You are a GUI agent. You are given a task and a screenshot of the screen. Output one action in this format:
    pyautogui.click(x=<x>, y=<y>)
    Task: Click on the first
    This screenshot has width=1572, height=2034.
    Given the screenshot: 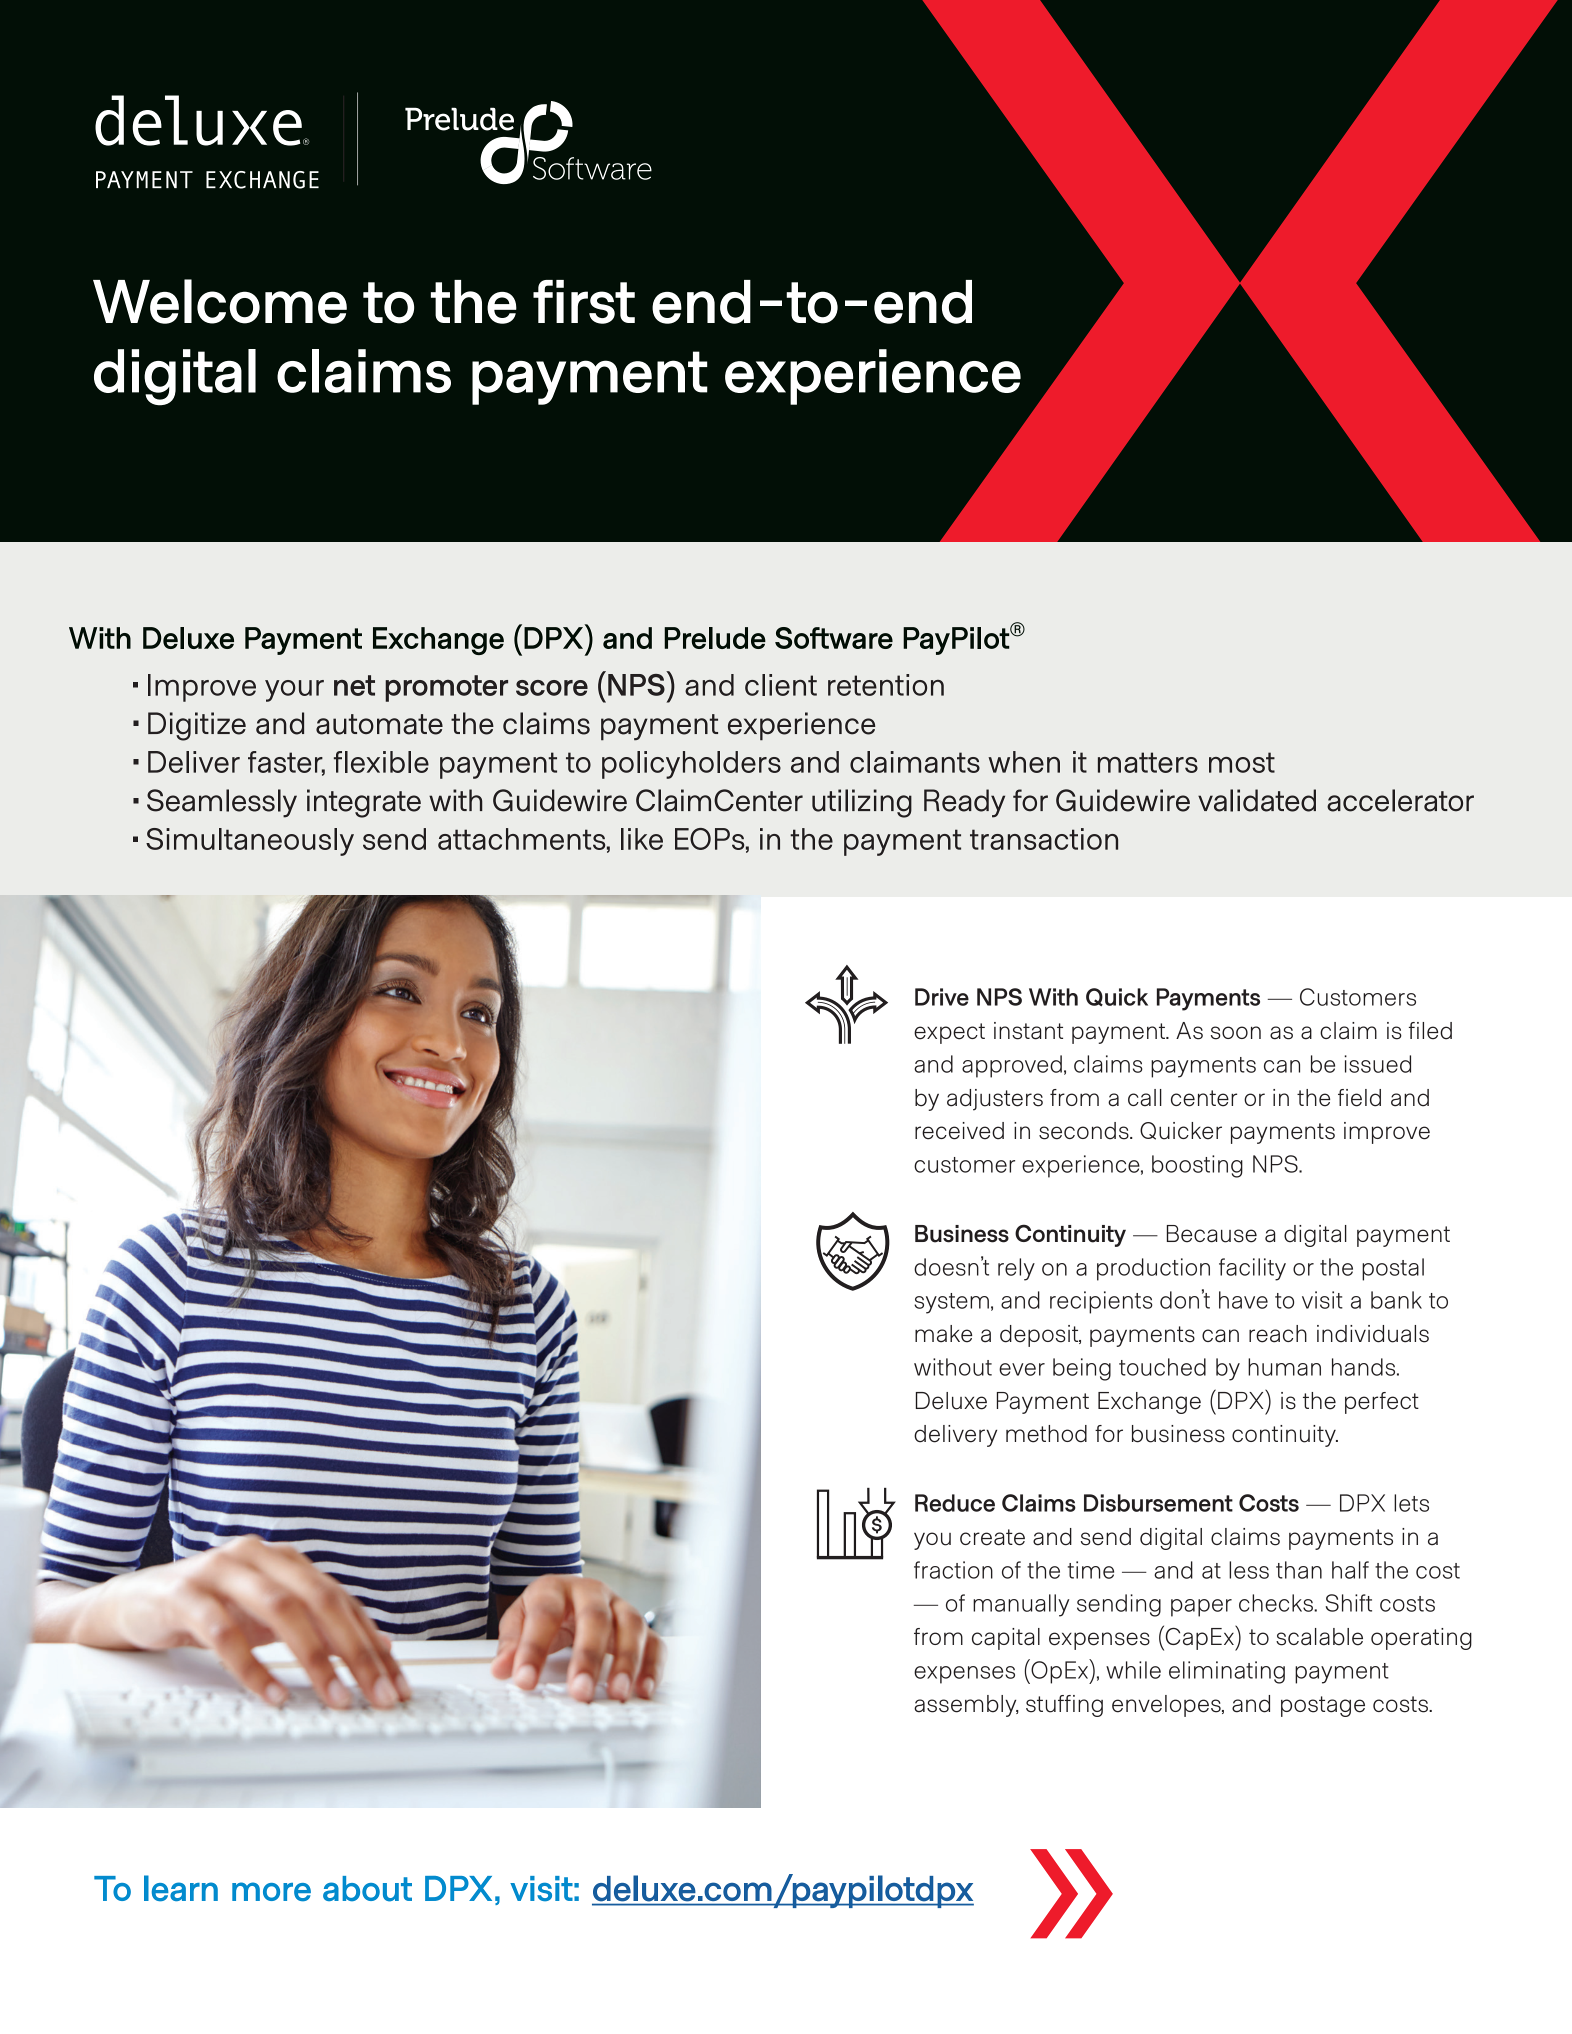 What is the action you would take?
    pyautogui.click(x=584, y=302)
